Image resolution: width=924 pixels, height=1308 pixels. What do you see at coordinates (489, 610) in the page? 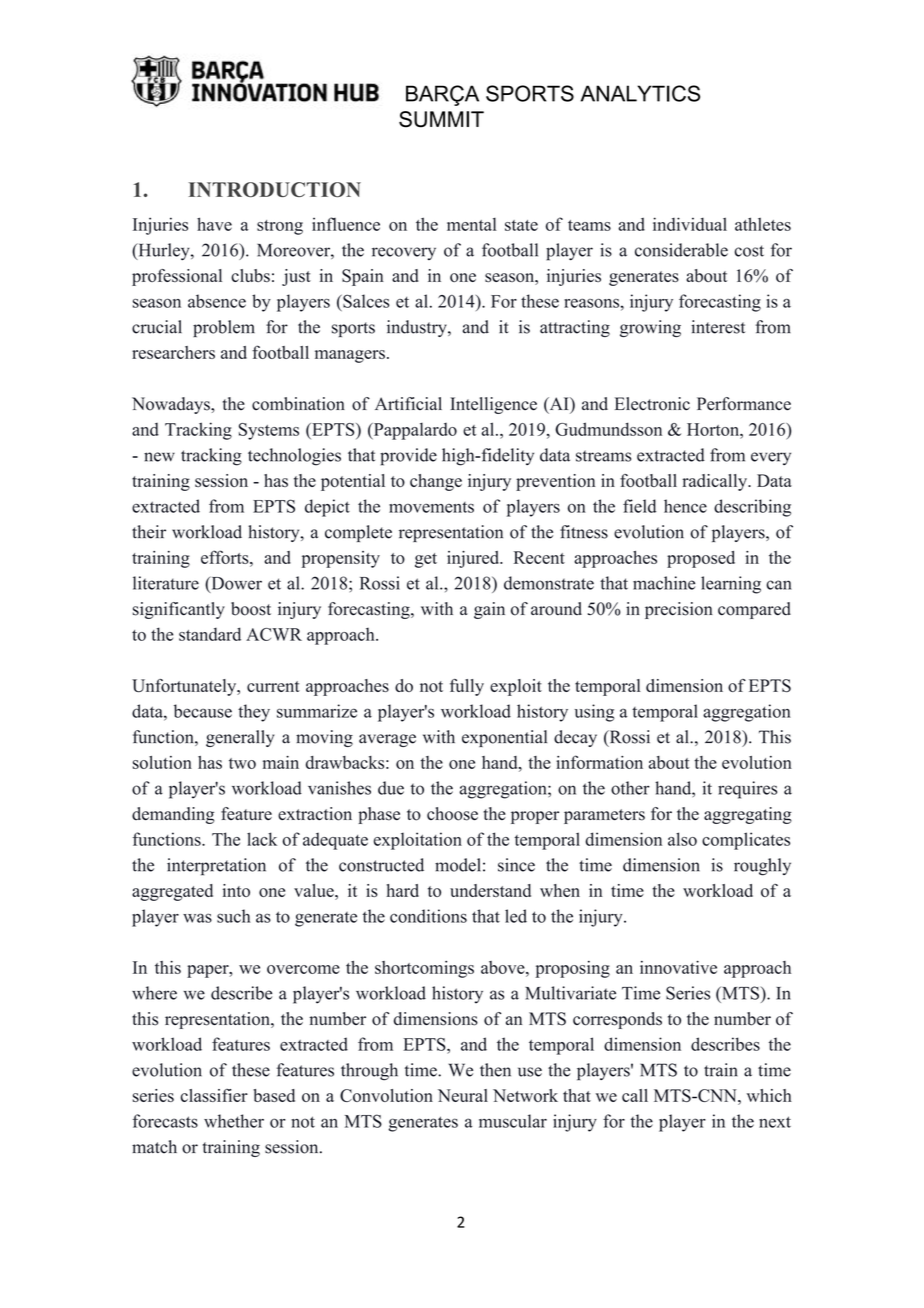
I see `gain` at bounding box center [489, 610].
